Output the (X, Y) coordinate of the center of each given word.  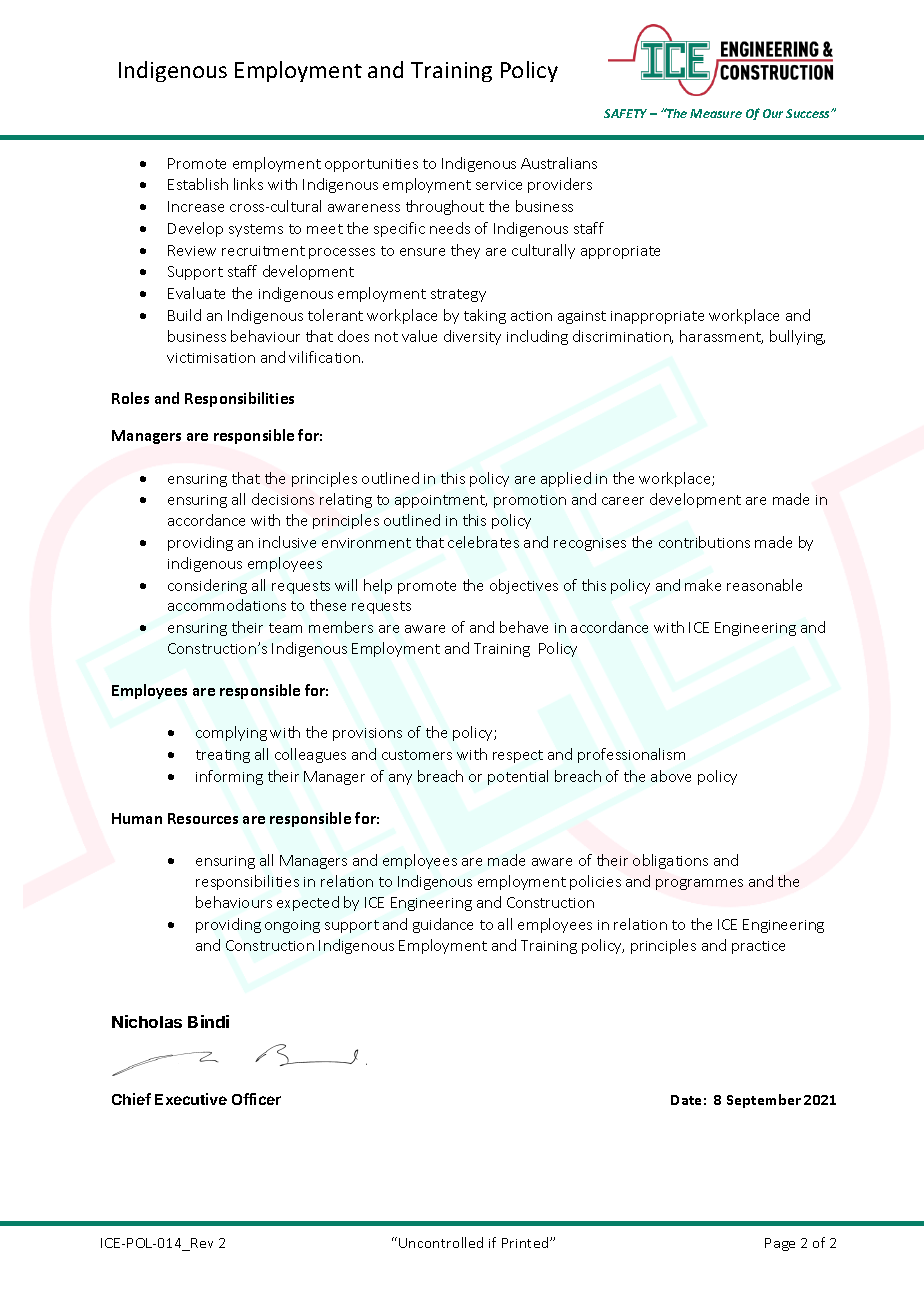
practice (758, 947)
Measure (716, 113)
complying (231, 733)
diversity (472, 337)
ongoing (292, 926)
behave (524, 627)
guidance (443, 925)
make (703, 585)
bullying (797, 337)
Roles (130, 398)
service (499, 185)
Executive (191, 1099)
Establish (198, 184)
